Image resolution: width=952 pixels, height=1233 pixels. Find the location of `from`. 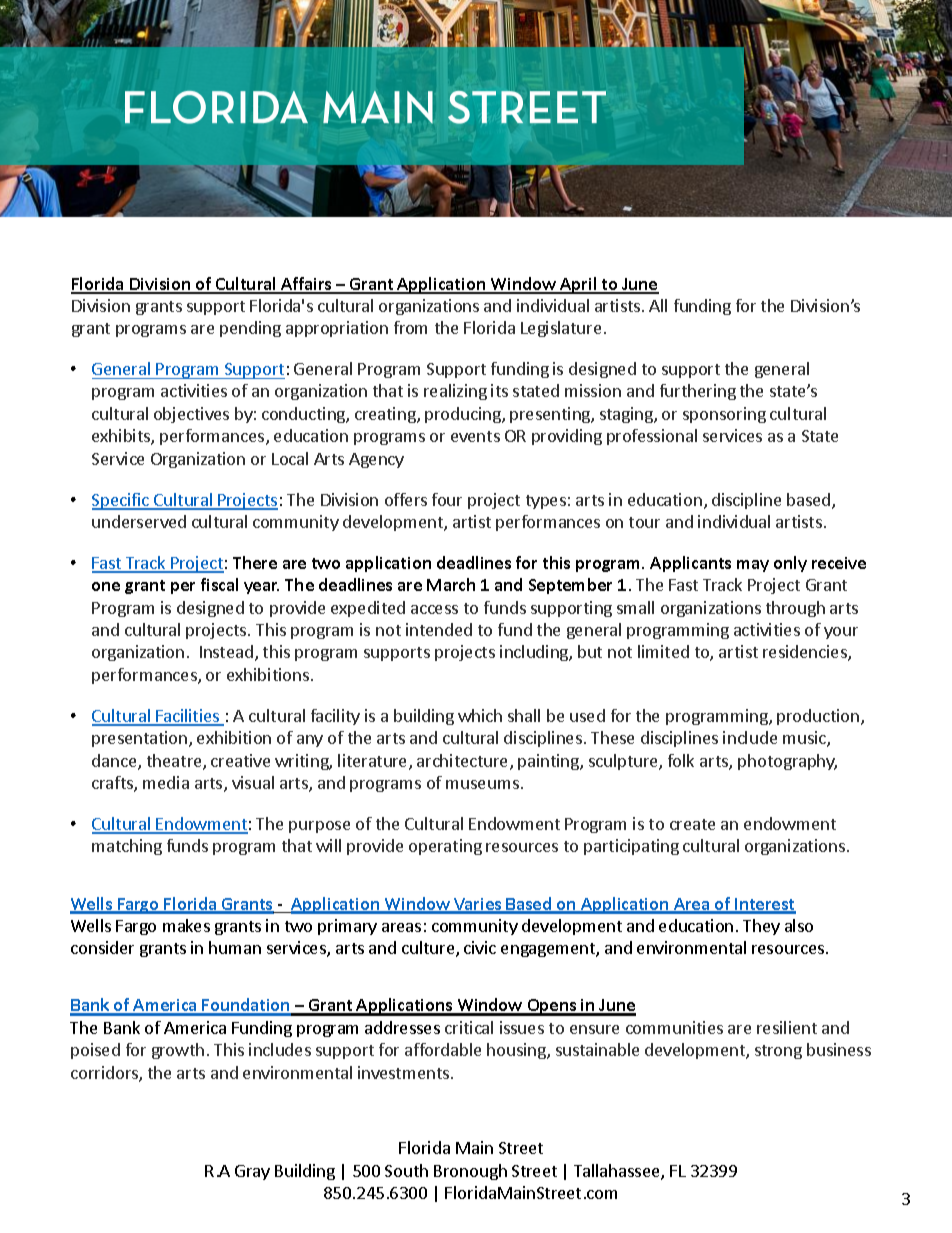

from is located at coordinates (410, 327).
